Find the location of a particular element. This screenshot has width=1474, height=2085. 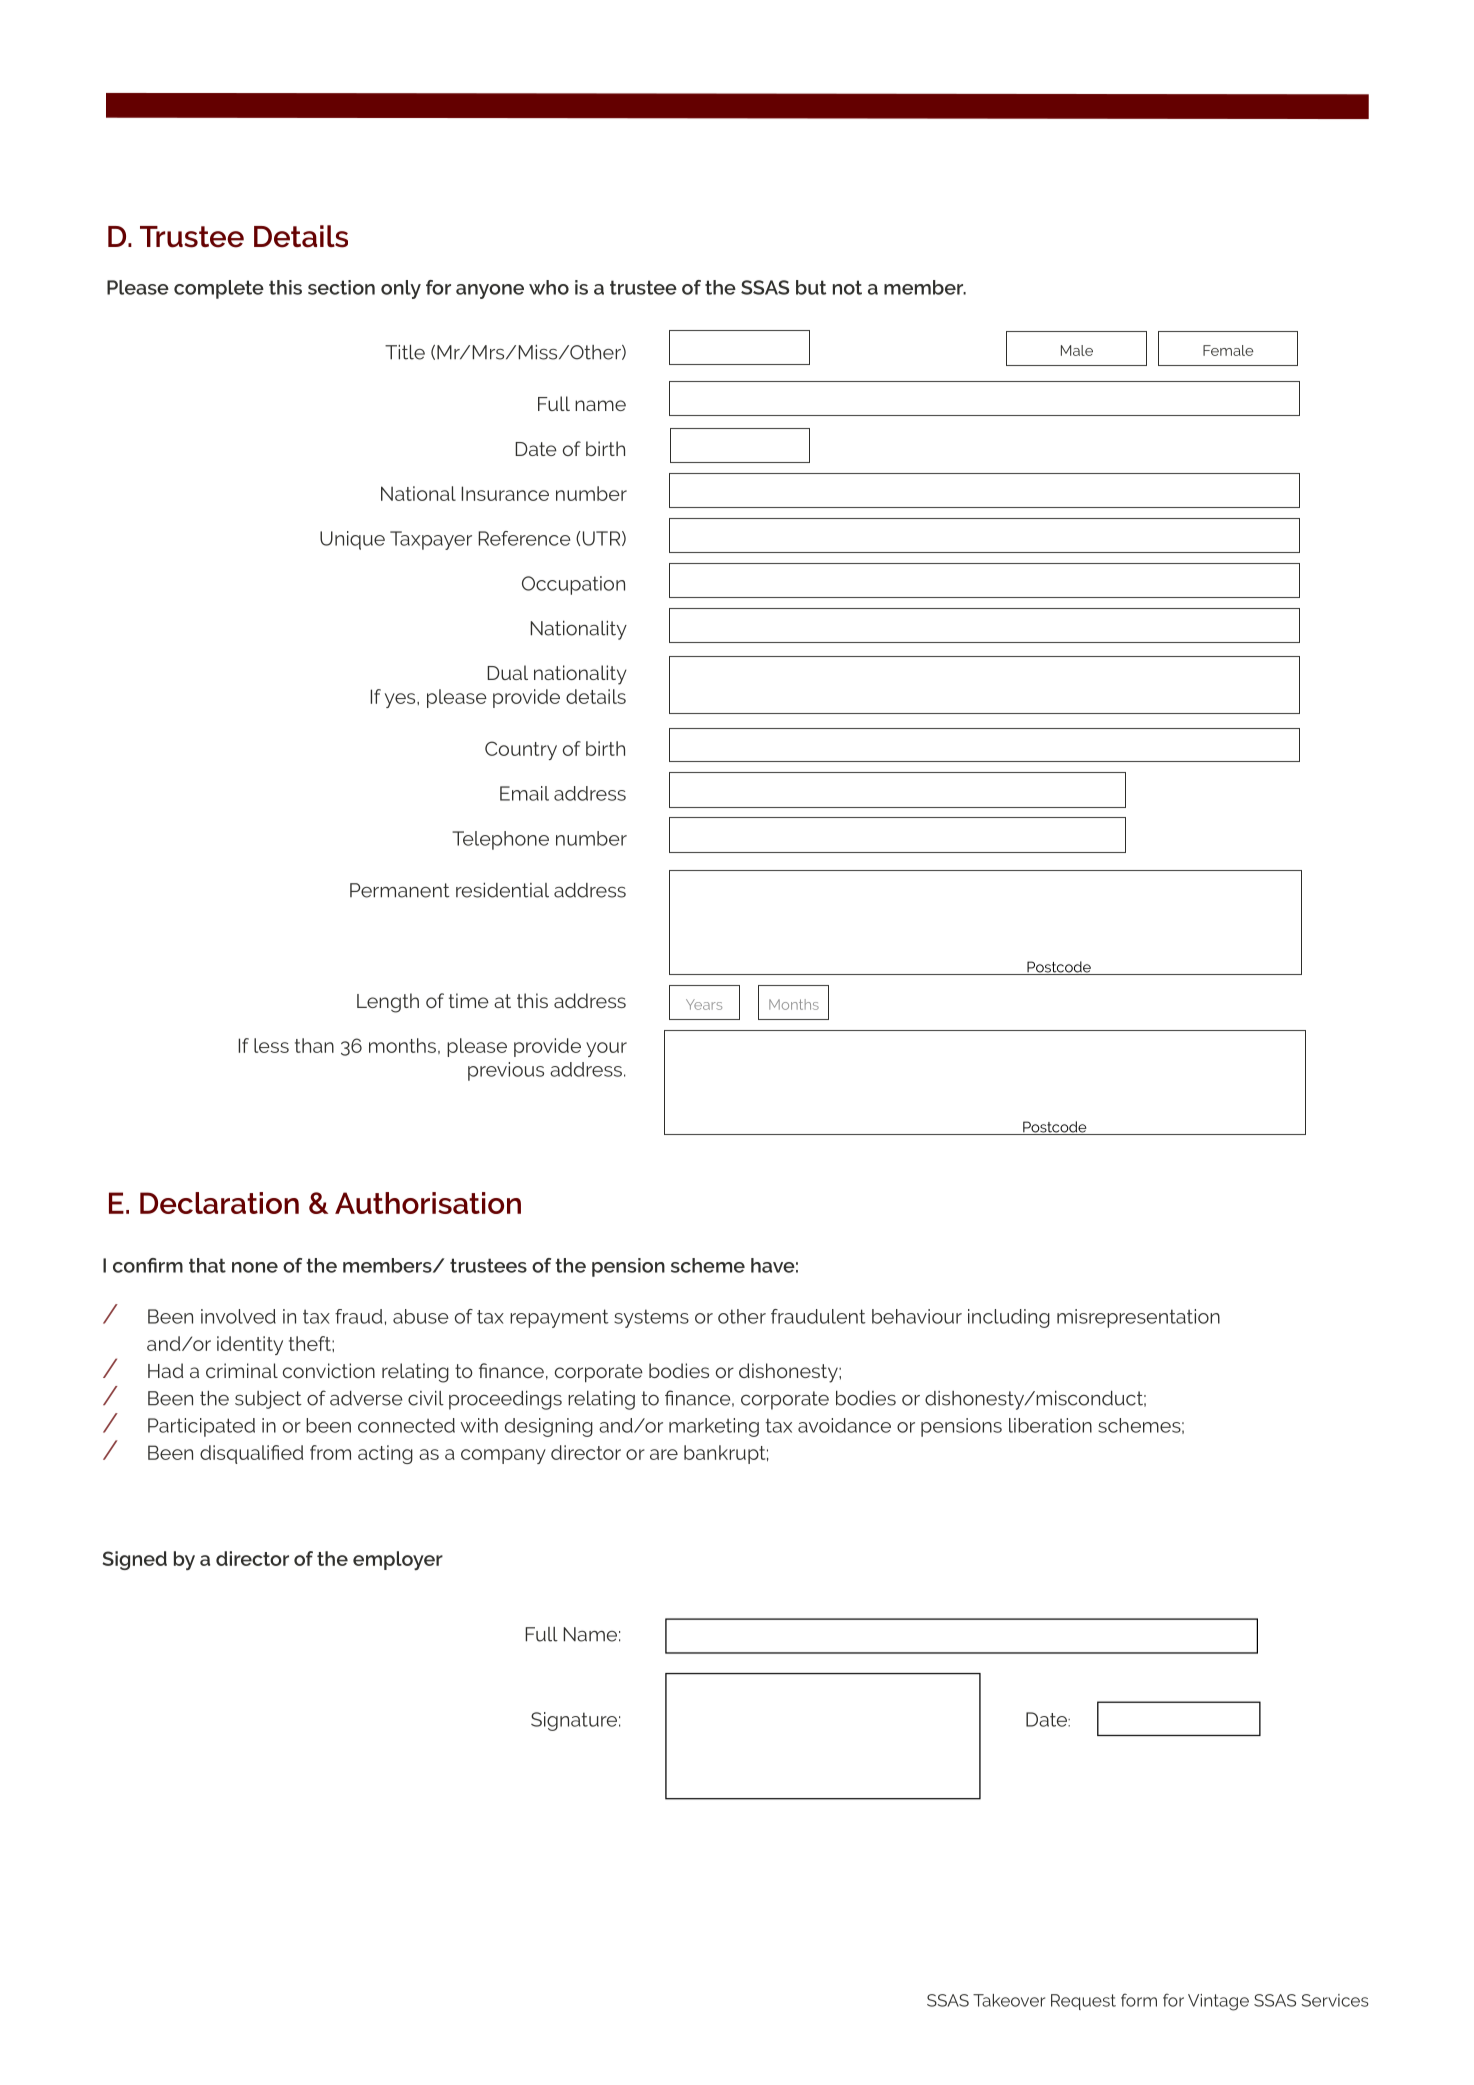

but is located at coordinates (811, 287).
